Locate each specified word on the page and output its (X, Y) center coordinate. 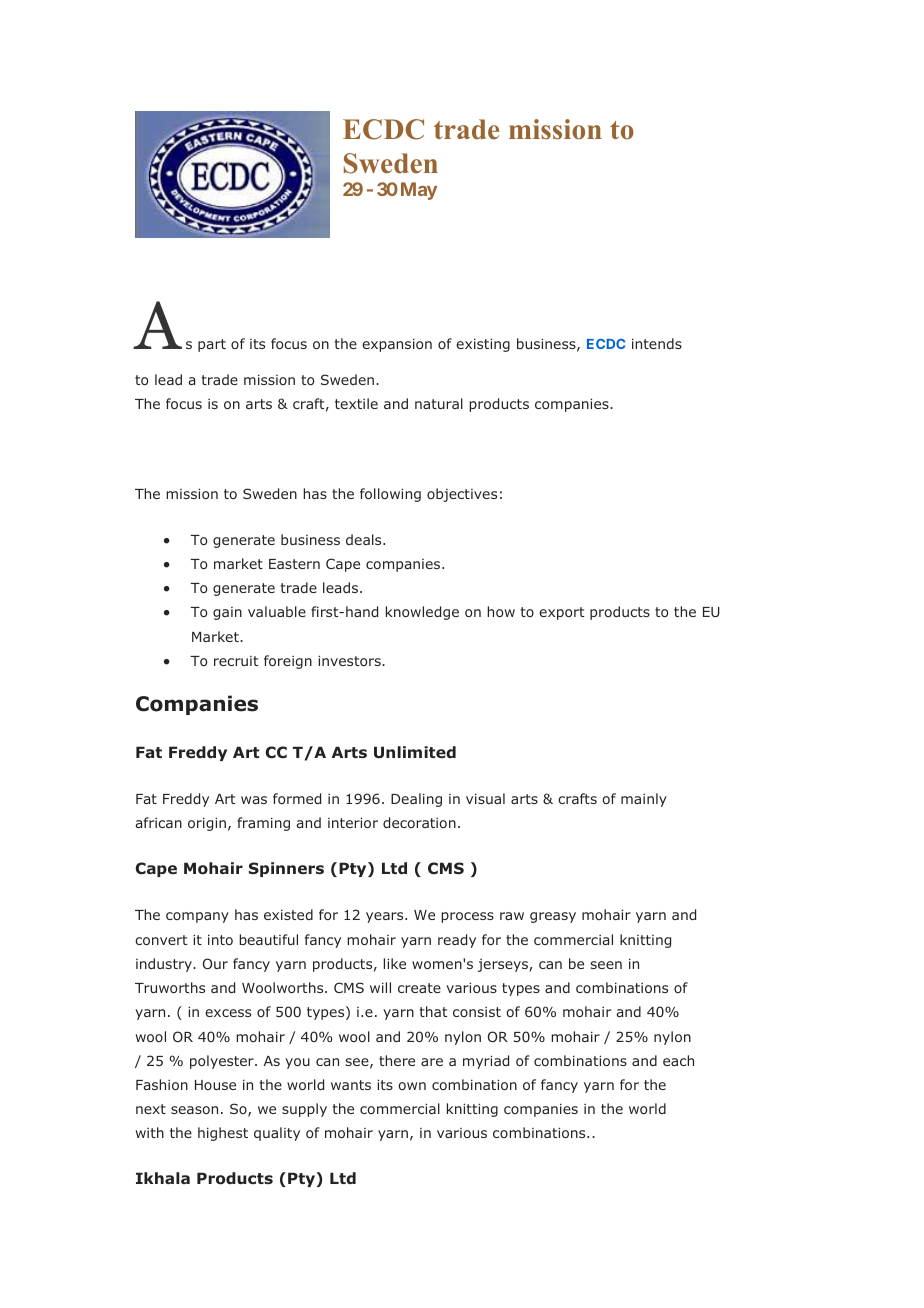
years (386, 917)
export (561, 613)
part (212, 345)
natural (439, 403)
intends (657, 343)
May (419, 191)
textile (356, 403)
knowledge (422, 613)
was (254, 800)
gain (227, 613)
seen (606, 965)
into (220, 939)
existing (483, 345)
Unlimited (415, 752)
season (194, 1110)
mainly (644, 800)
